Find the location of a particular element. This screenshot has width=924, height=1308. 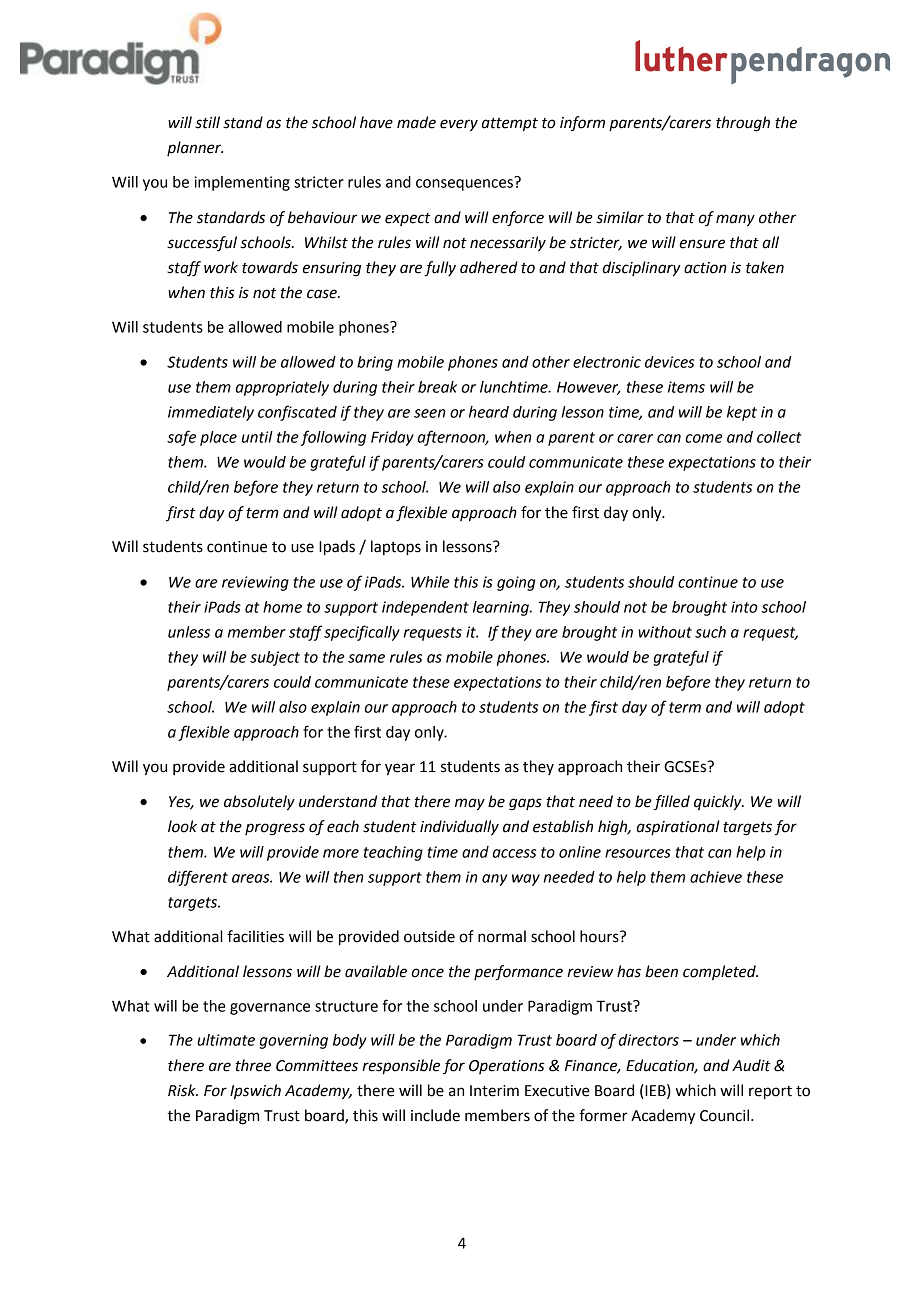

quickly is located at coordinates (719, 803).
